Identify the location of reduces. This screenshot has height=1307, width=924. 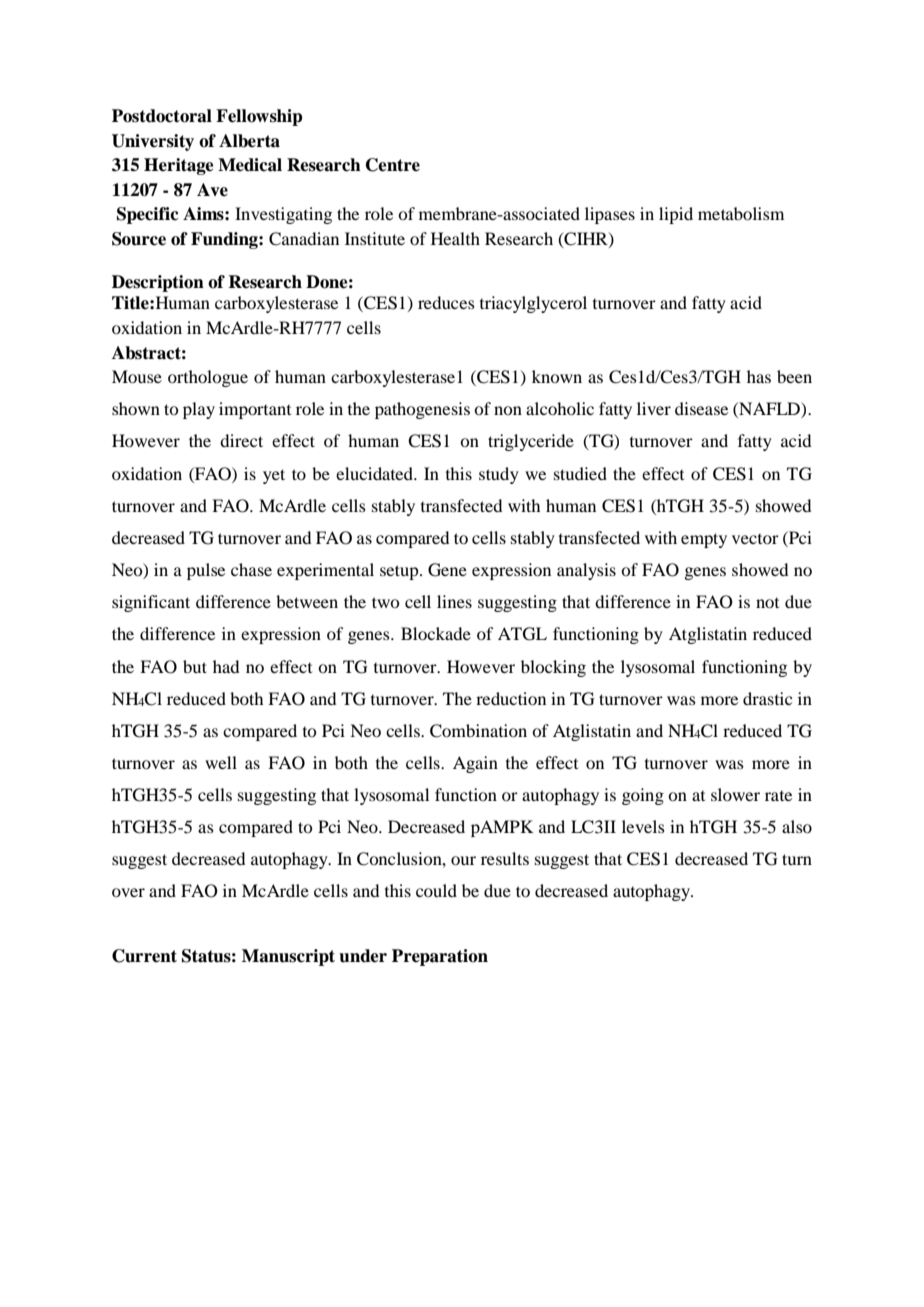
(446, 302).
